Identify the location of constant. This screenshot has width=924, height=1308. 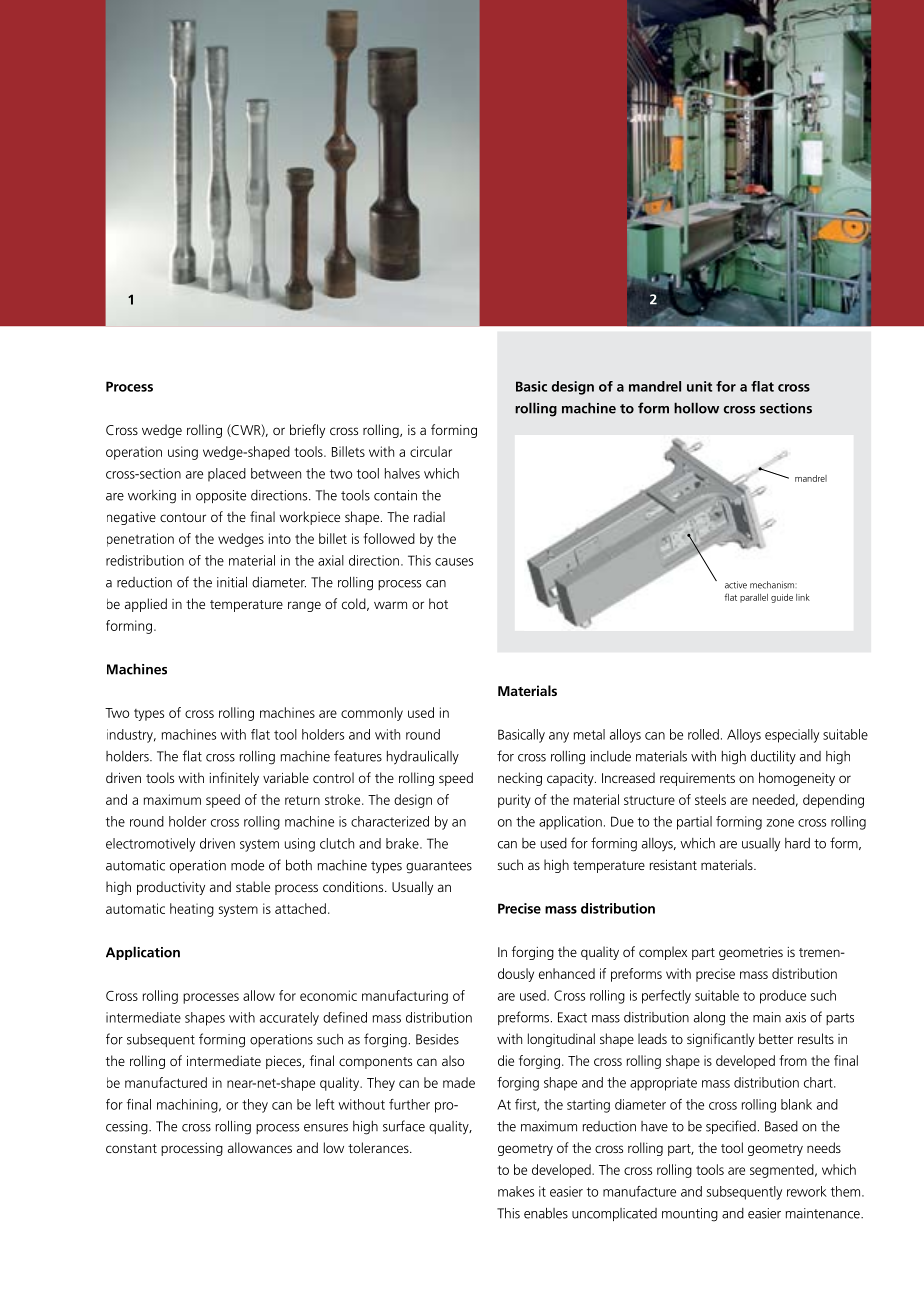
(131, 1148).
